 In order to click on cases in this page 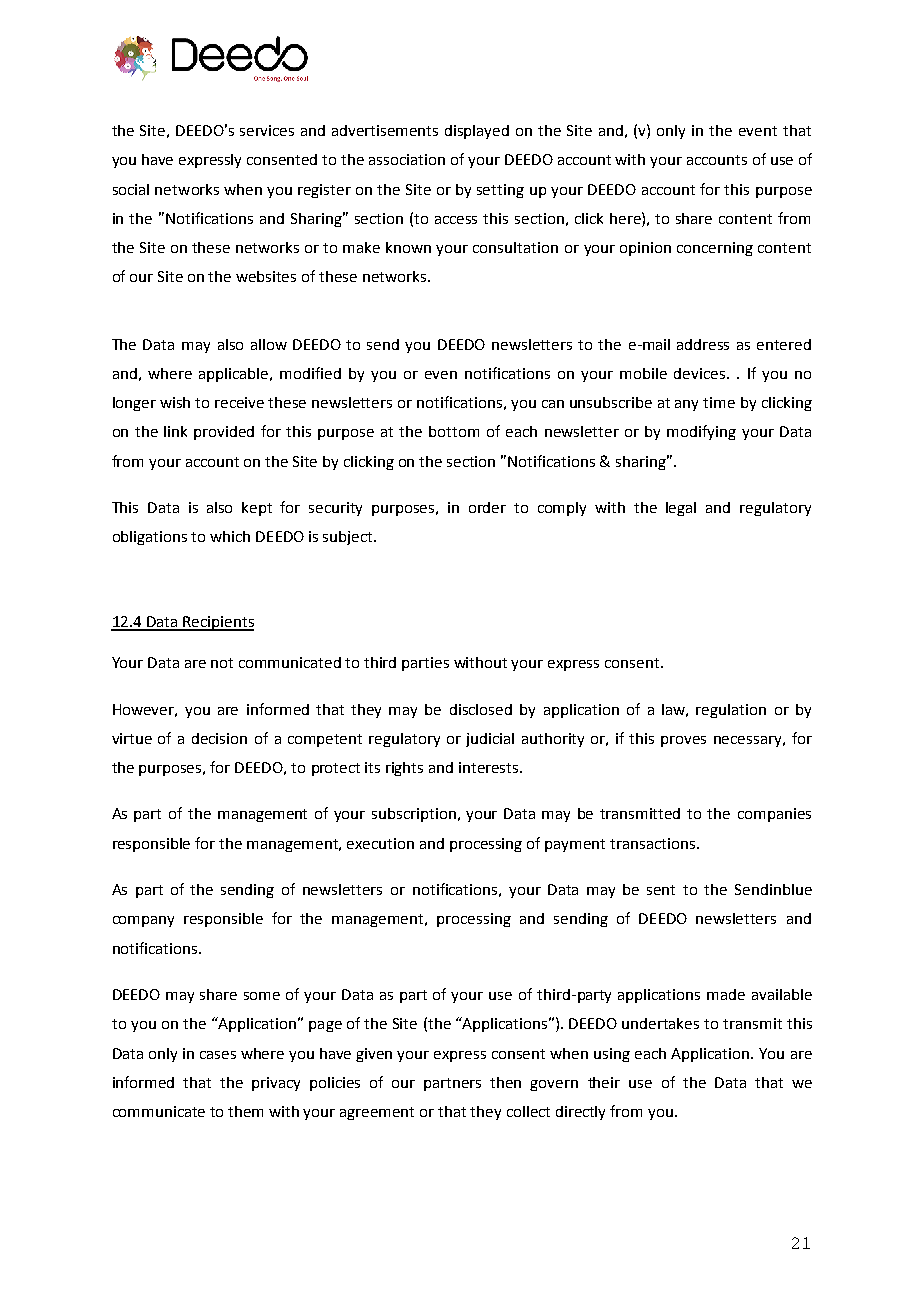, I will do `click(218, 1055)`.
